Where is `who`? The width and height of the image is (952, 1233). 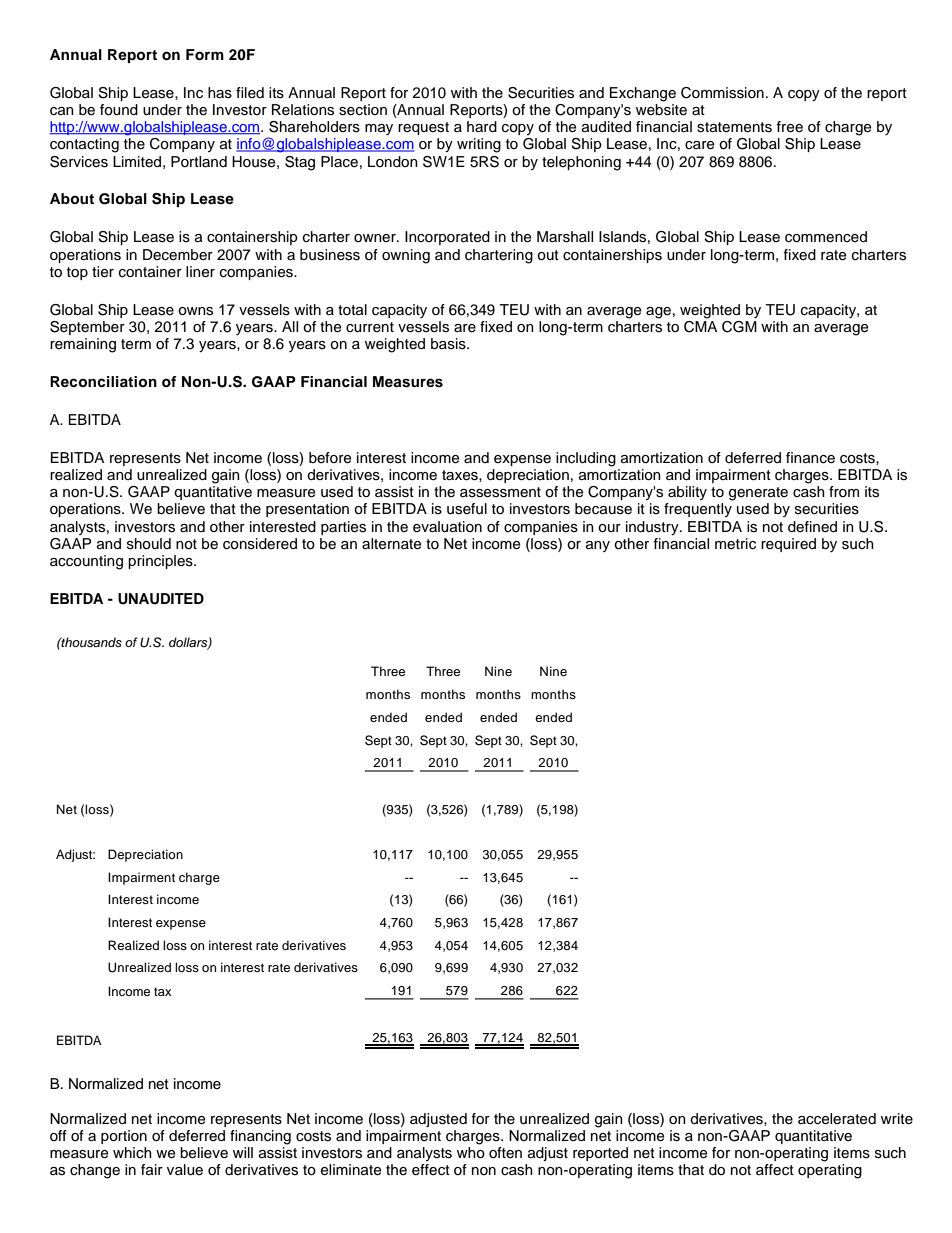 who is located at coordinates (471, 1153).
